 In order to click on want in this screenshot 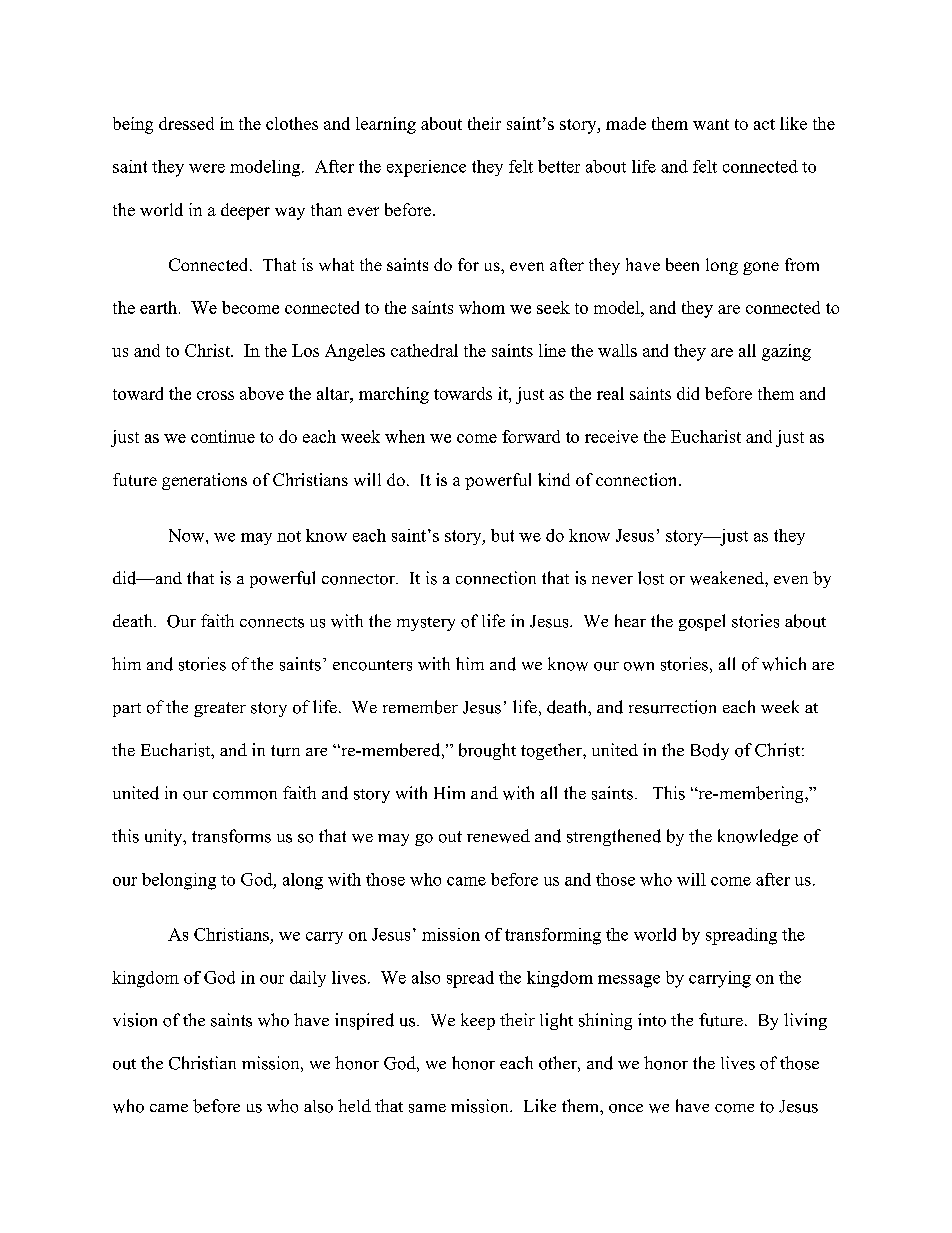, I will do `click(711, 124)`.
